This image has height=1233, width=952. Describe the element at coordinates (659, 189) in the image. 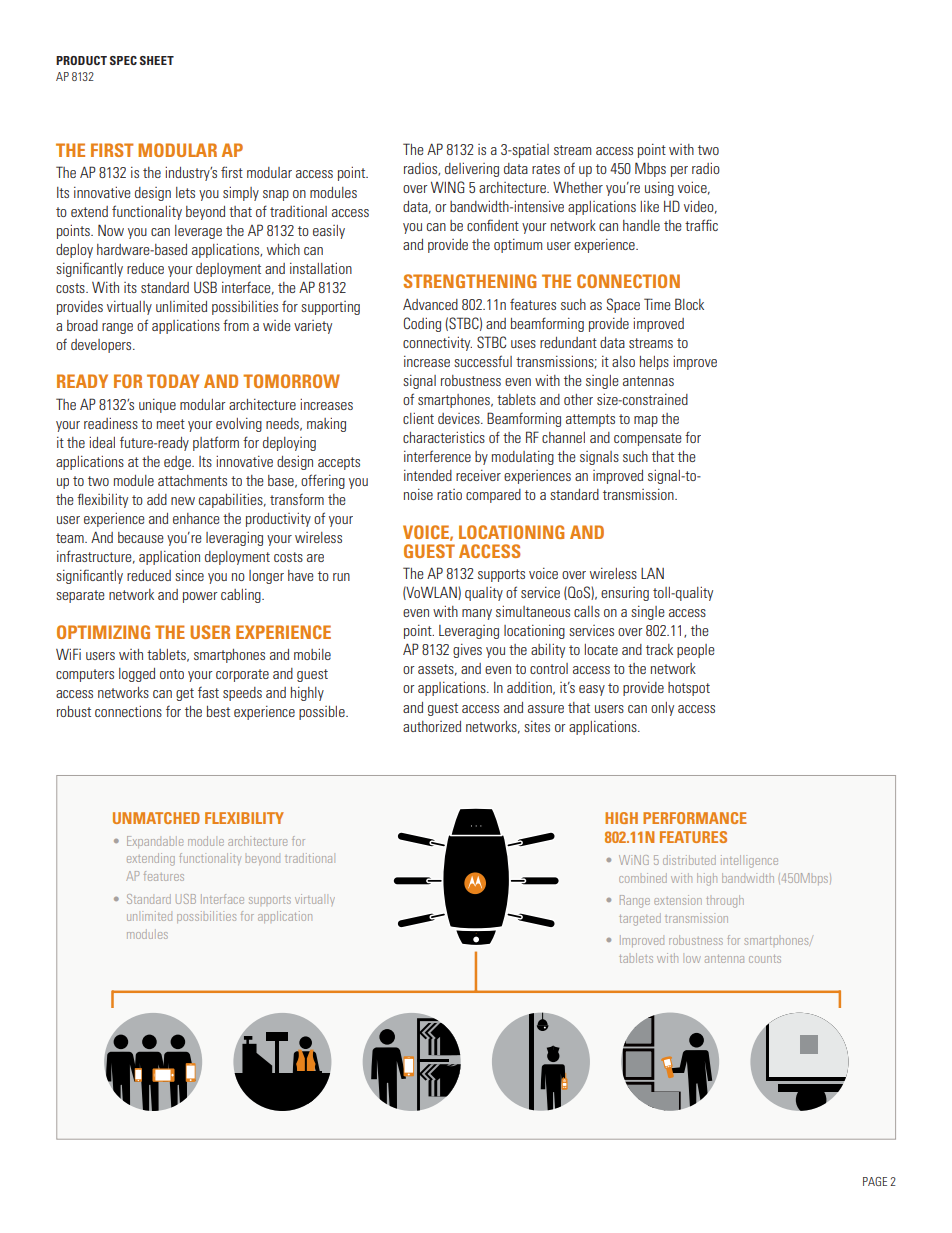

I see `using` at that location.
